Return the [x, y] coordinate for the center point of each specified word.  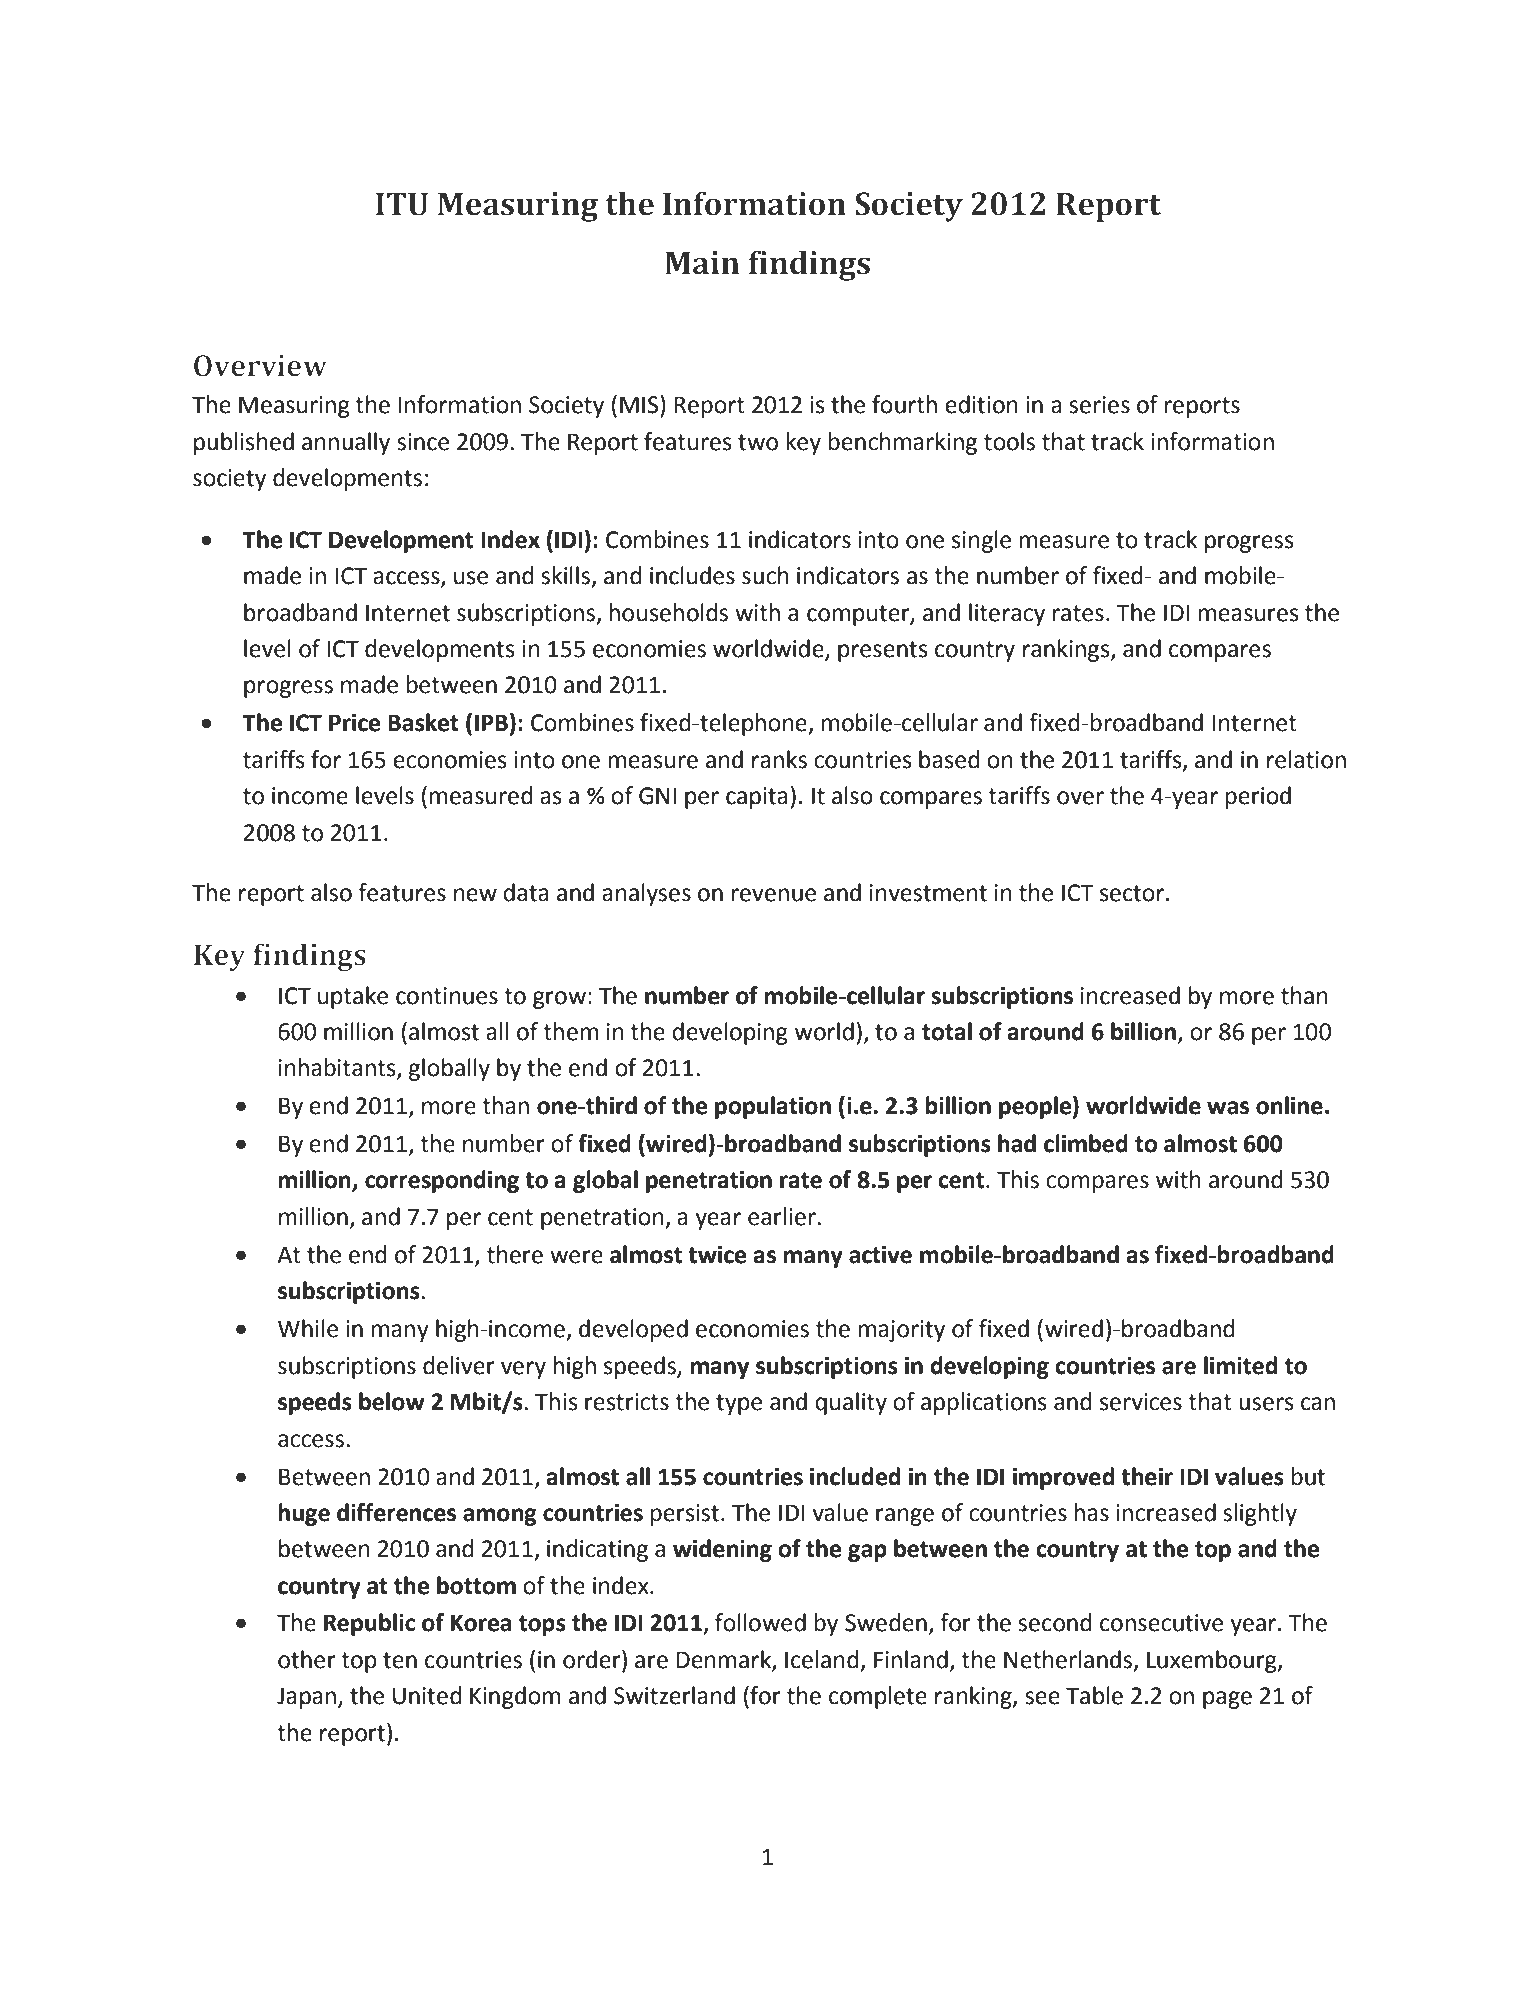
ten [400, 1660]
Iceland [822, 1659]
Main [702, 263]
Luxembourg [1213, 1661]
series [1099, 405]
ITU [402, 204]
